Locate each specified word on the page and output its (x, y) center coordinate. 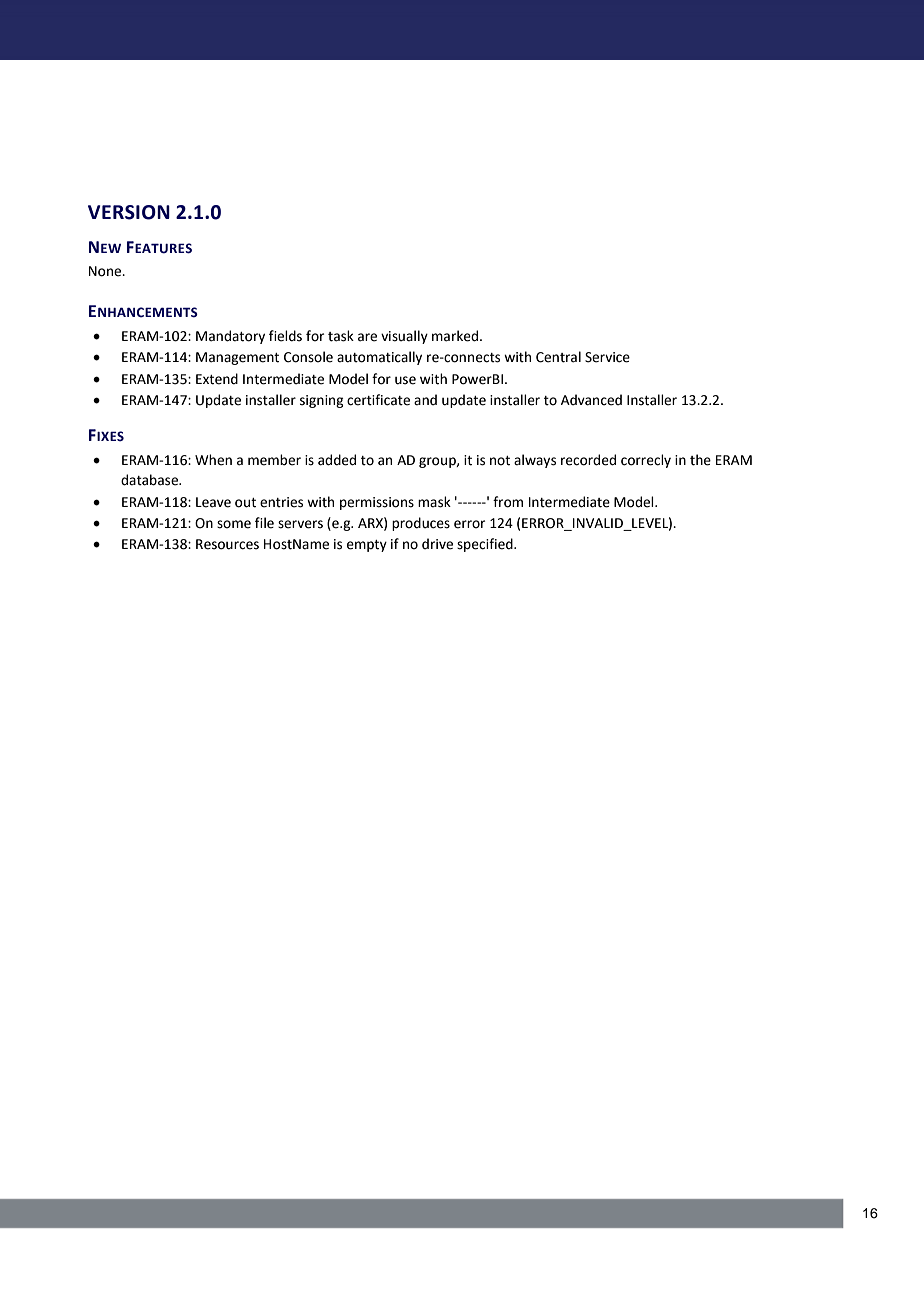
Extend (217, 379)
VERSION (129, 212)
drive (437, 544)
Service (607, 357)
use (405, 380)
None (106, 271)
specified (486, 545)
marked (456, 336)
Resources (227, 544)
